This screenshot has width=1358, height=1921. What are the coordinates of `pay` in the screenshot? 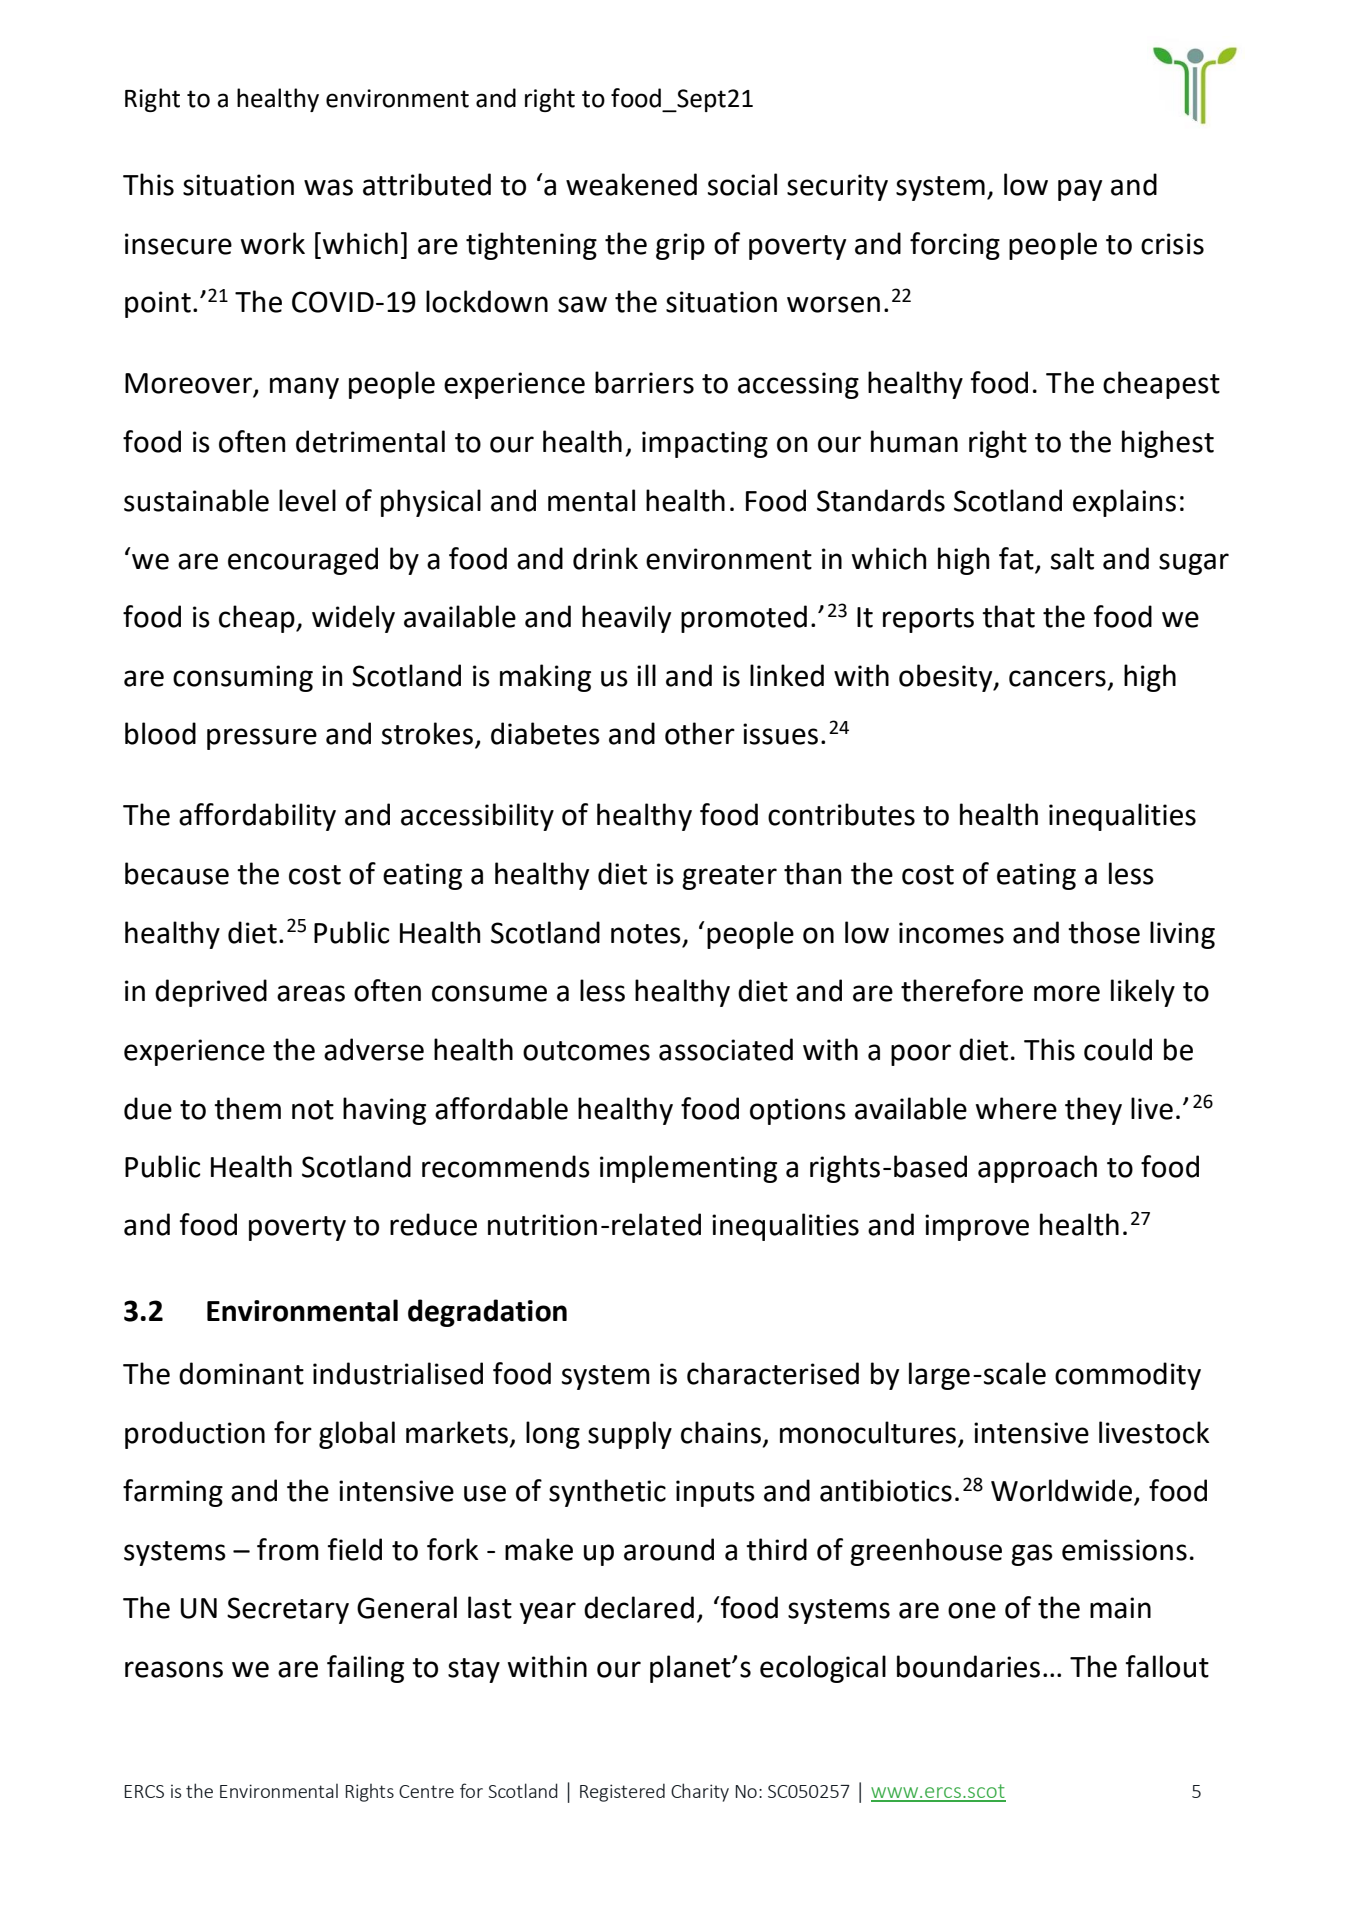 It's located at (1080, 190).
